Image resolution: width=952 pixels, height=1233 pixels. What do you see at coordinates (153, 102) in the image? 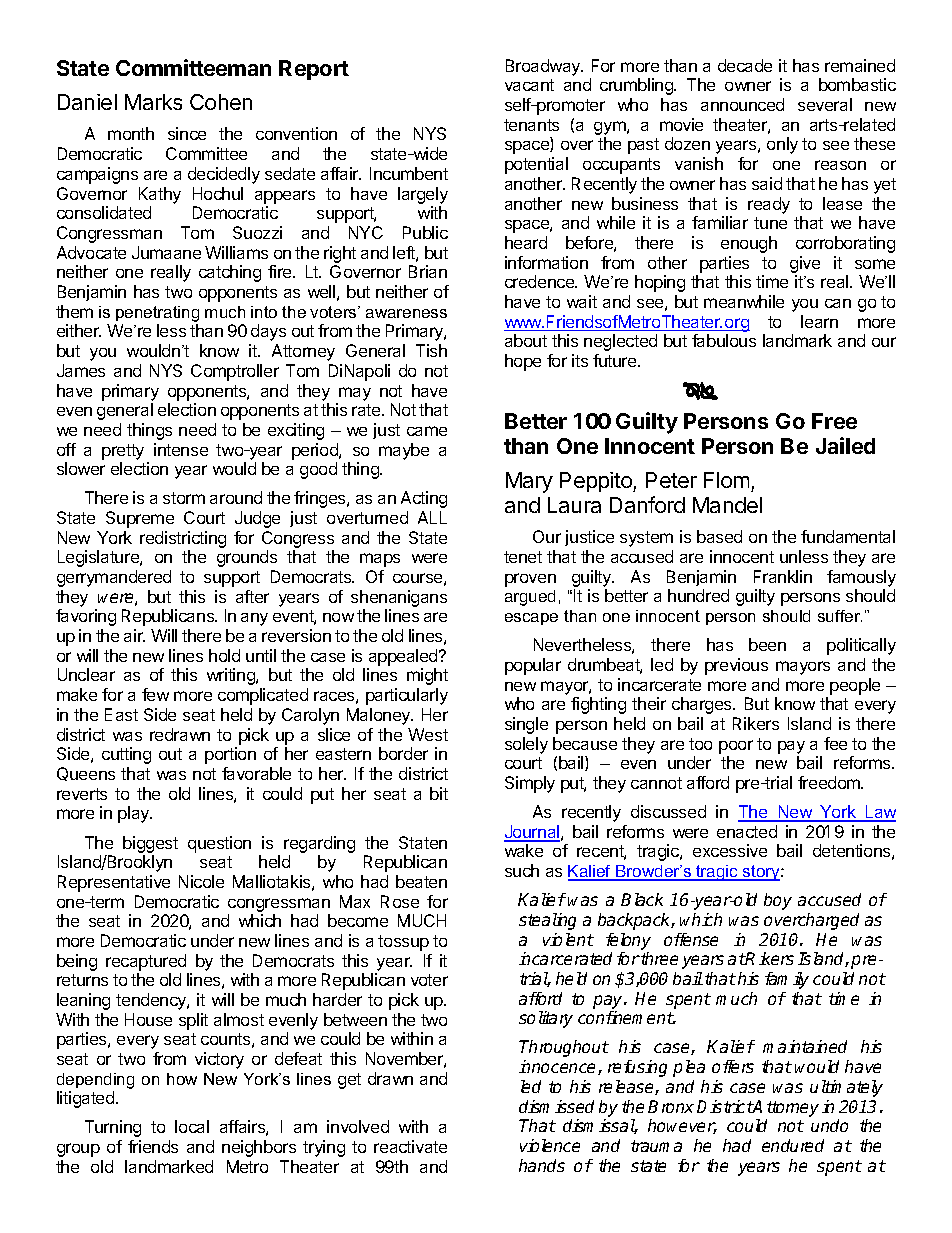
I see `Marks` at bounding box center [153, 102].
